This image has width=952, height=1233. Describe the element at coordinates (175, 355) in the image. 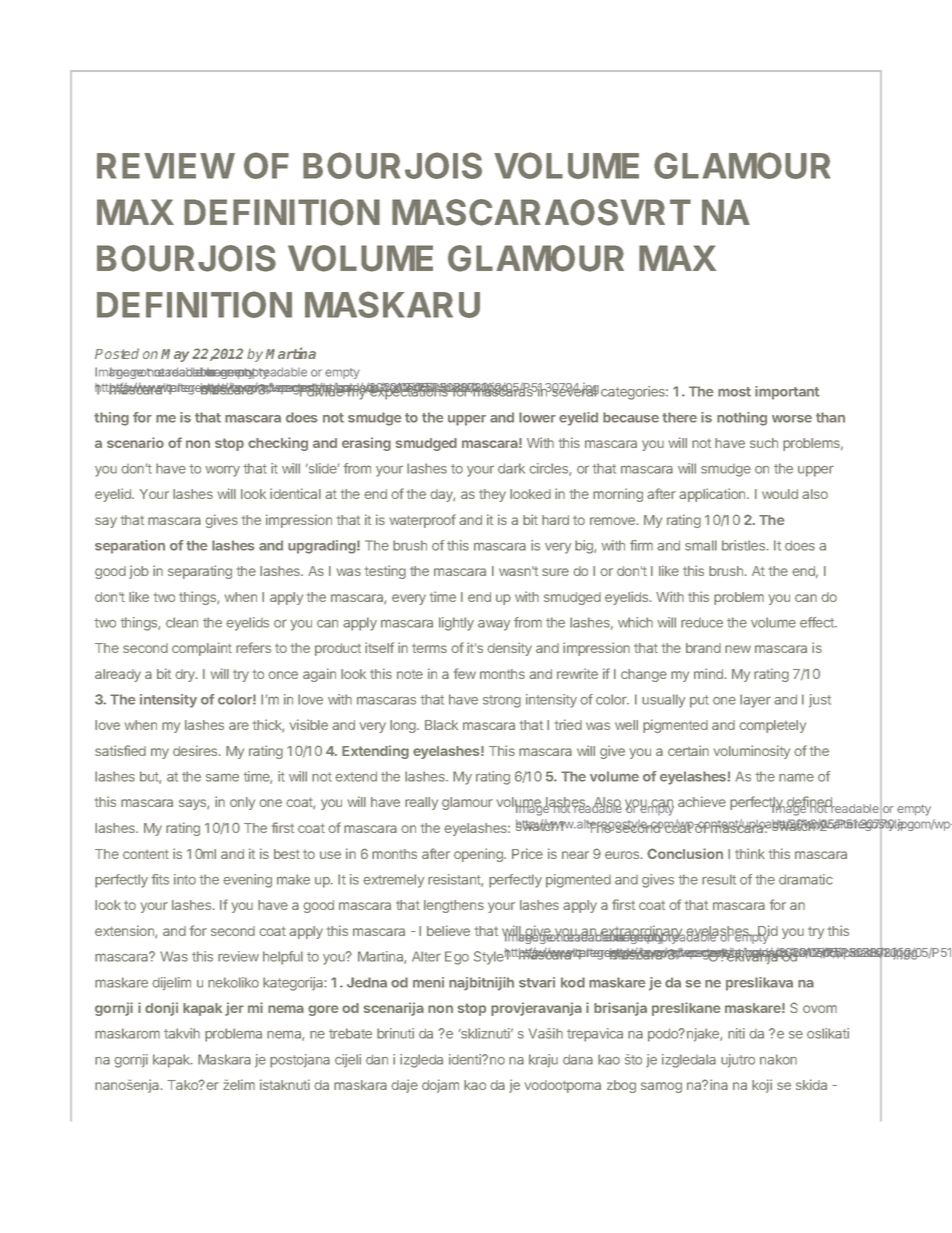

I see `May` at that location.
